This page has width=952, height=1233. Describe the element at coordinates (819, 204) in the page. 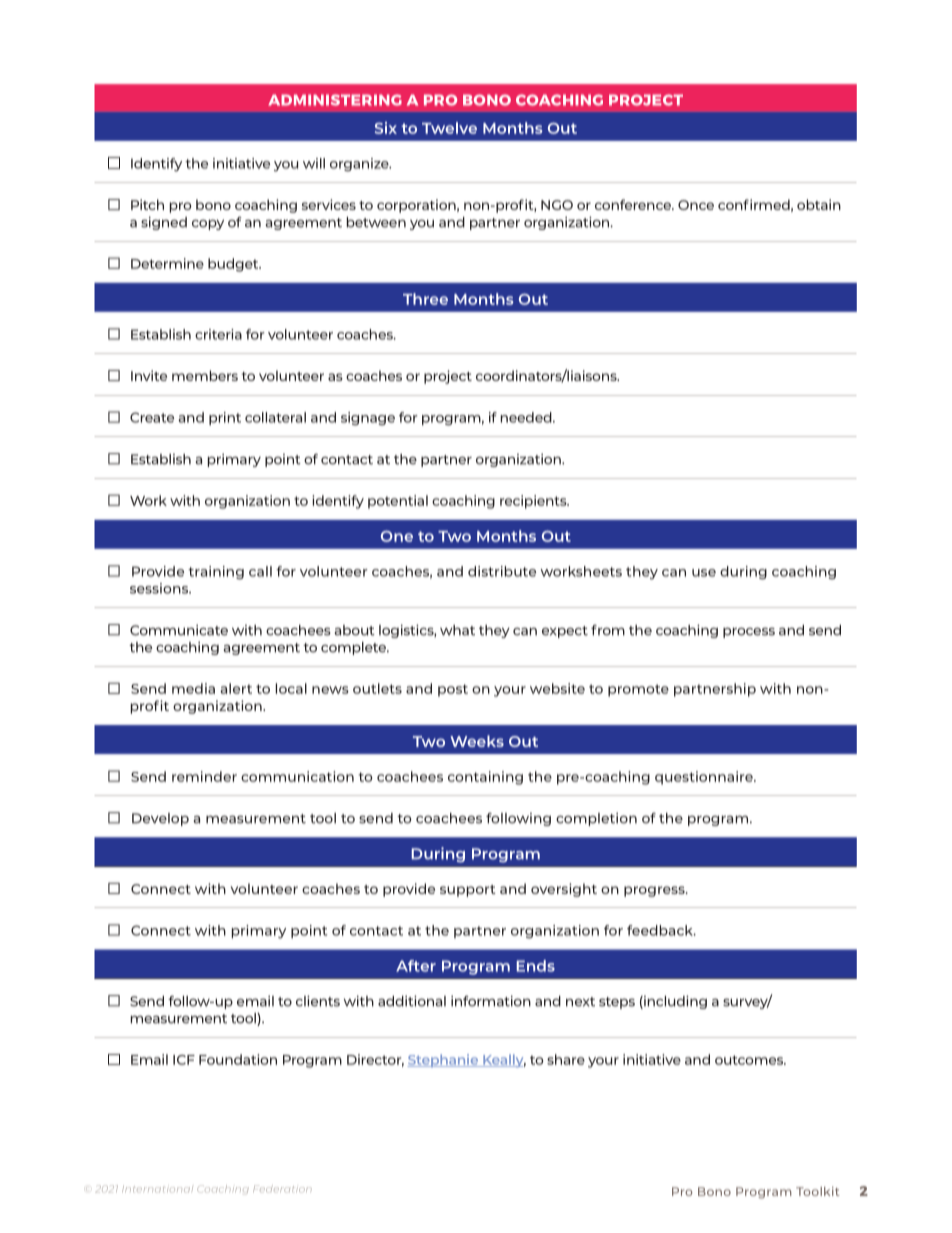

I see `obtain` at that location.
